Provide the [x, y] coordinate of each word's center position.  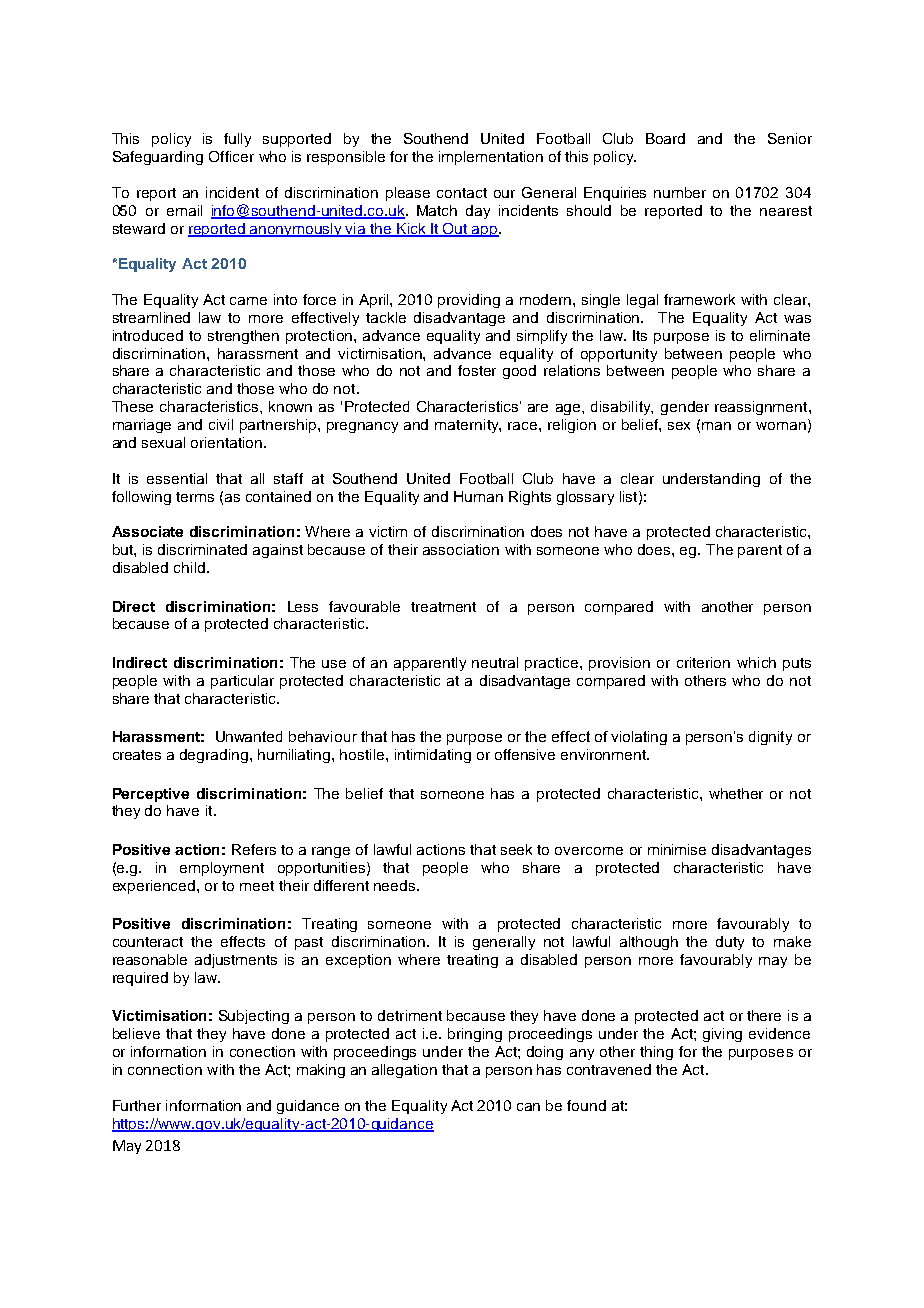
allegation [404, 1071]
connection [165, 1069]
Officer [231, 156]
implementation [491, 158]
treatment [443, 607]
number [680, 192]
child [189, 567]
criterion [703, 662]
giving [722, 1035]
